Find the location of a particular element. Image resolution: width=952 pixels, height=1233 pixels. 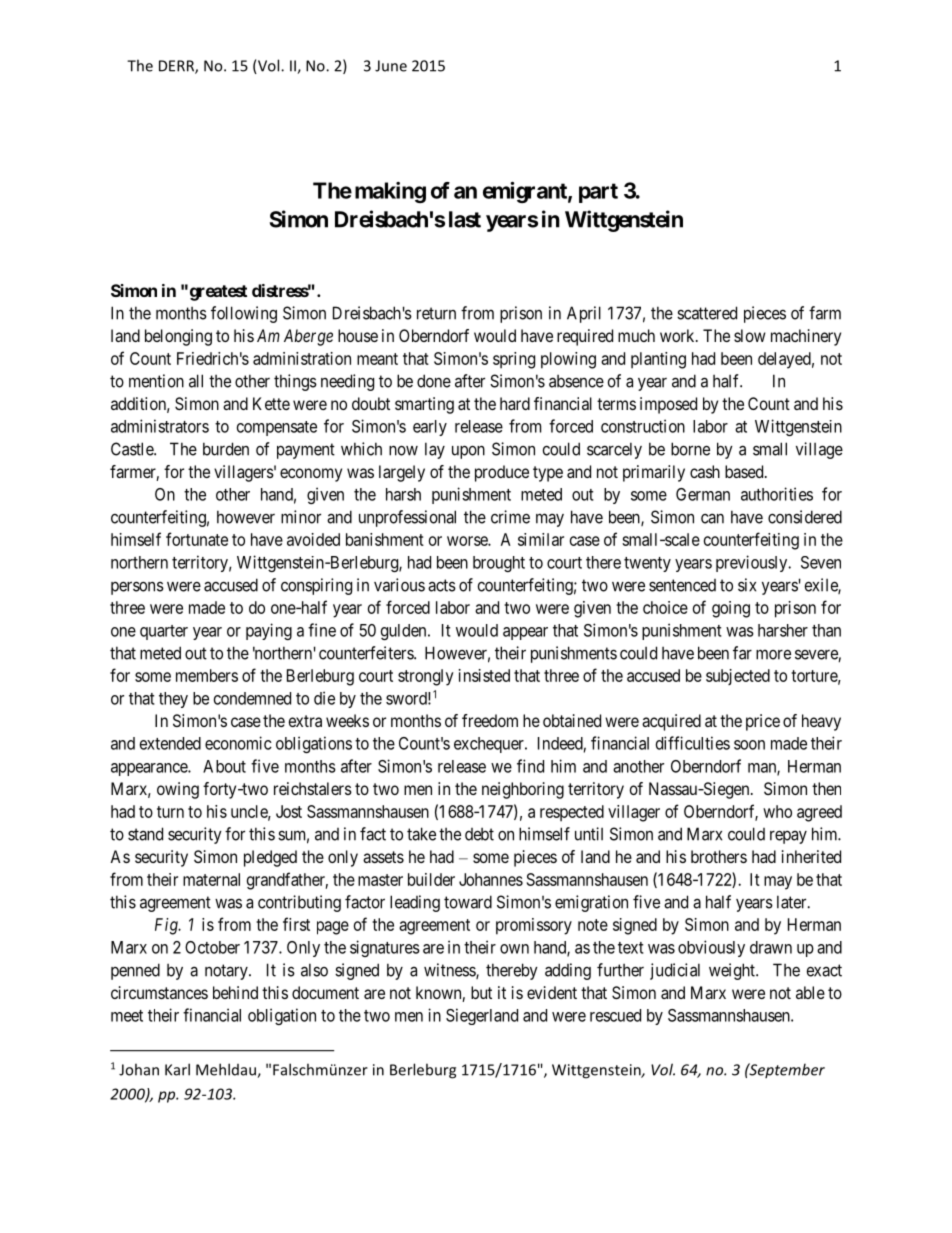

part is located at coordinates (598, 193).
